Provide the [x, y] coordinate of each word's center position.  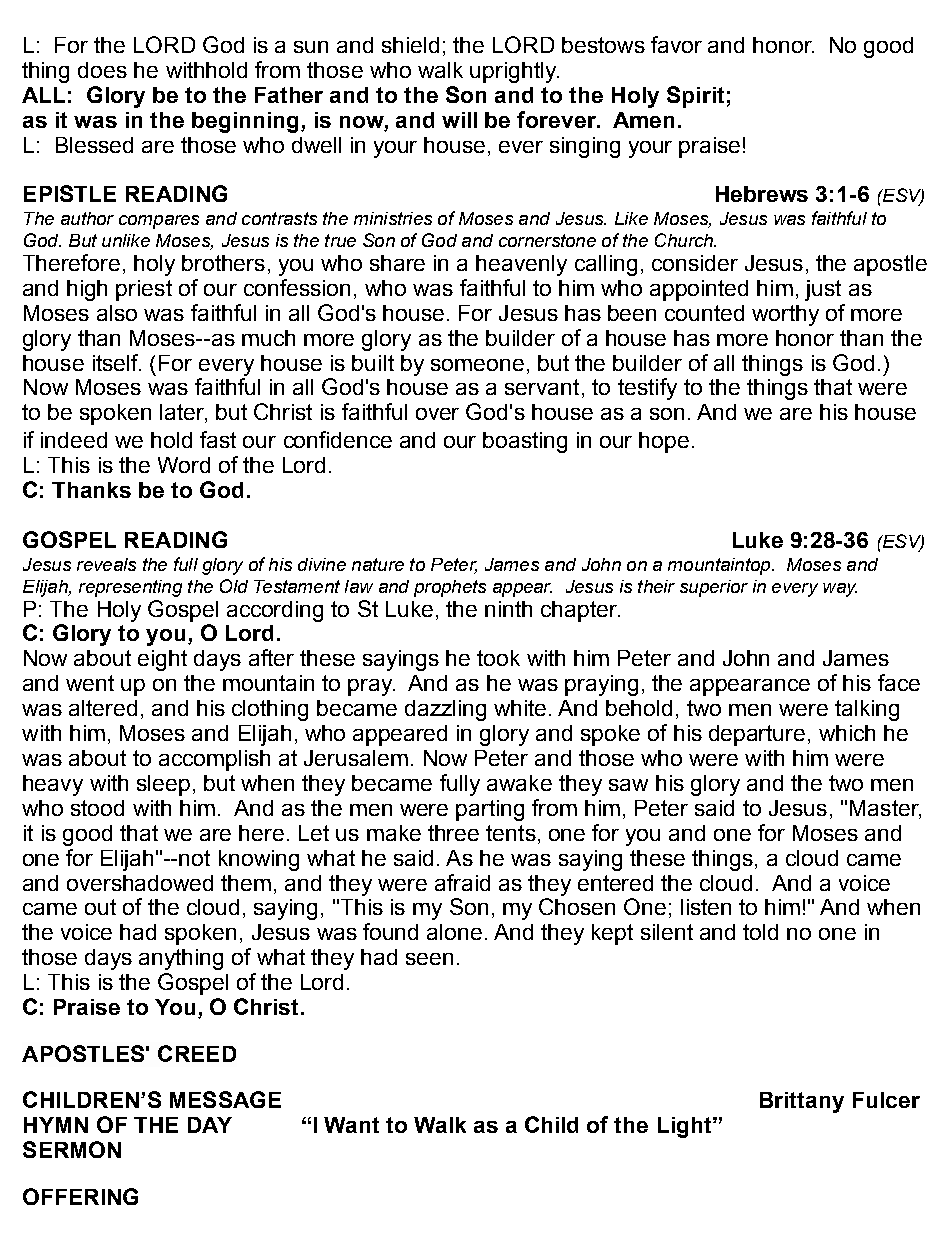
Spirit [695, 97]
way [840, 590]
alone [454, 932]
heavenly [521, 265]
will [459, 120]
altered [103, 708]
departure [757, 735]
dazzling [445, 710]
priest [144, 290]
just [823, 290]
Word [184, 465]
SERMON [72, 1149]
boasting [525, 442]
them [246, 883]
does [102, 70]
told [760, 932]
